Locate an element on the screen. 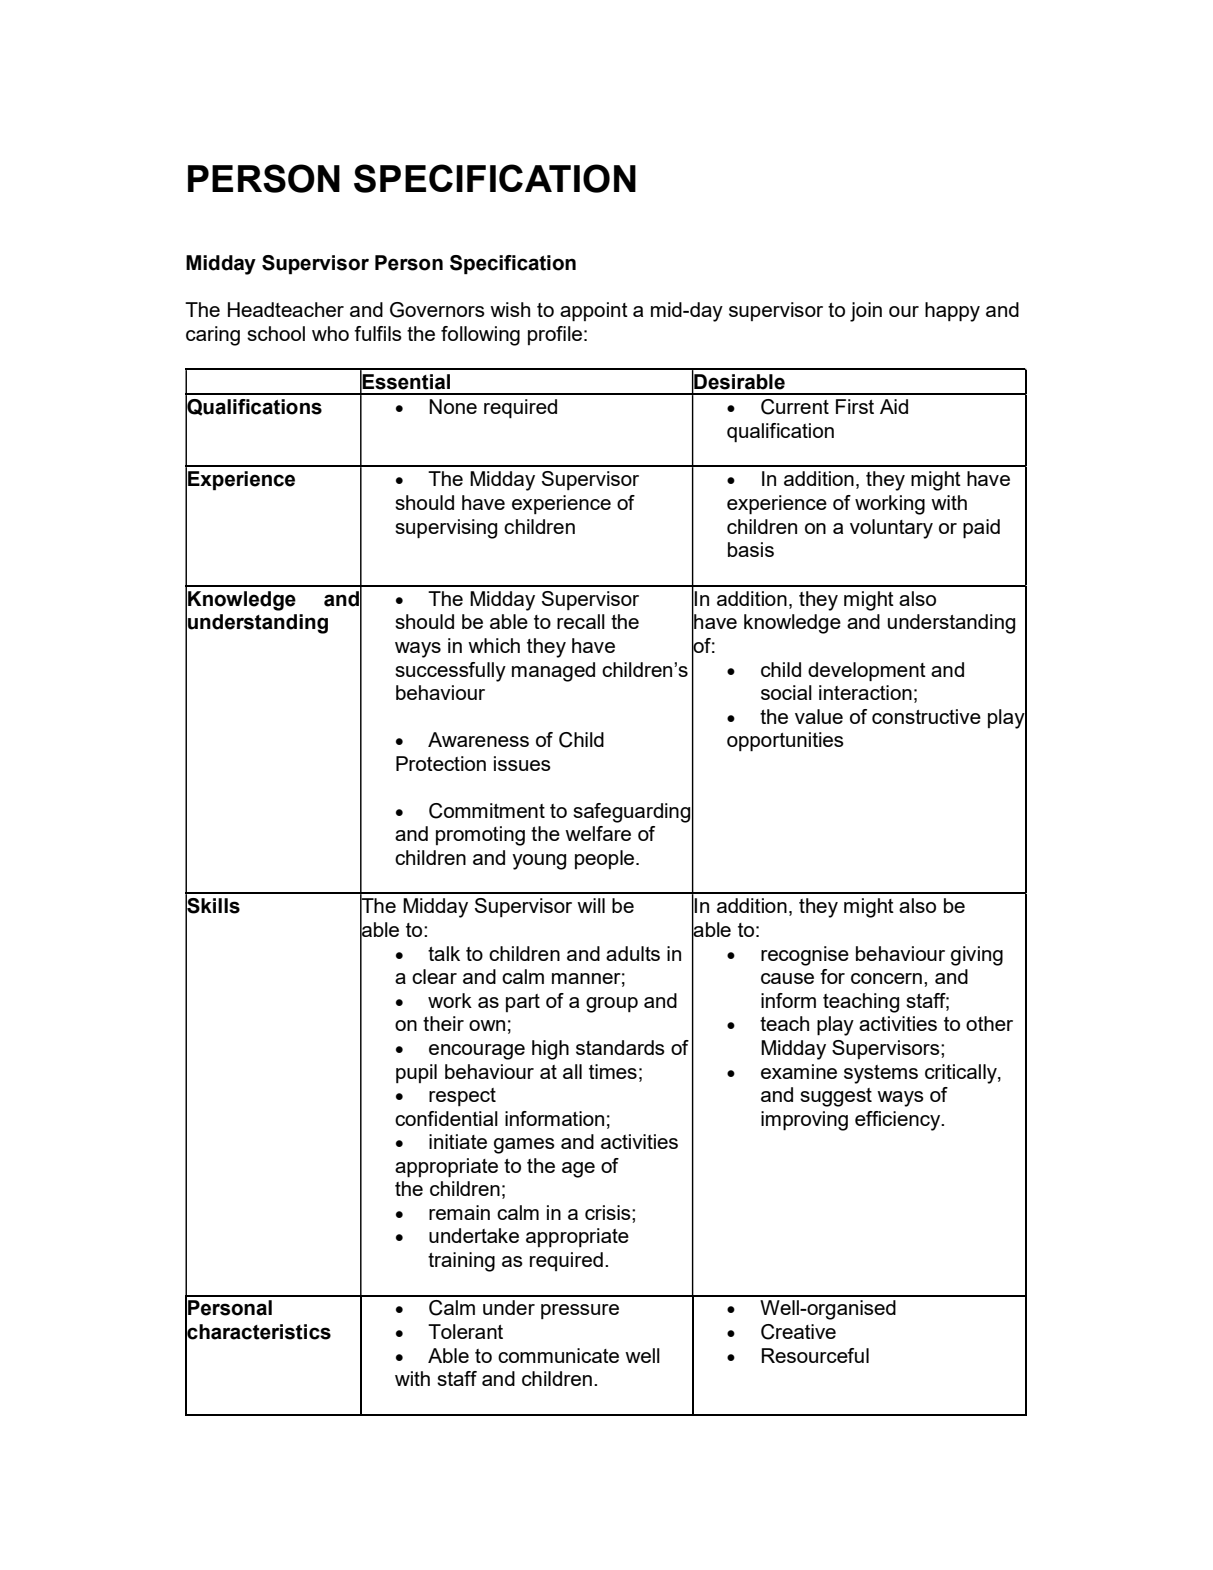 The image size is (1213, 1570). pressure is located at coordinates (580, 1311).
